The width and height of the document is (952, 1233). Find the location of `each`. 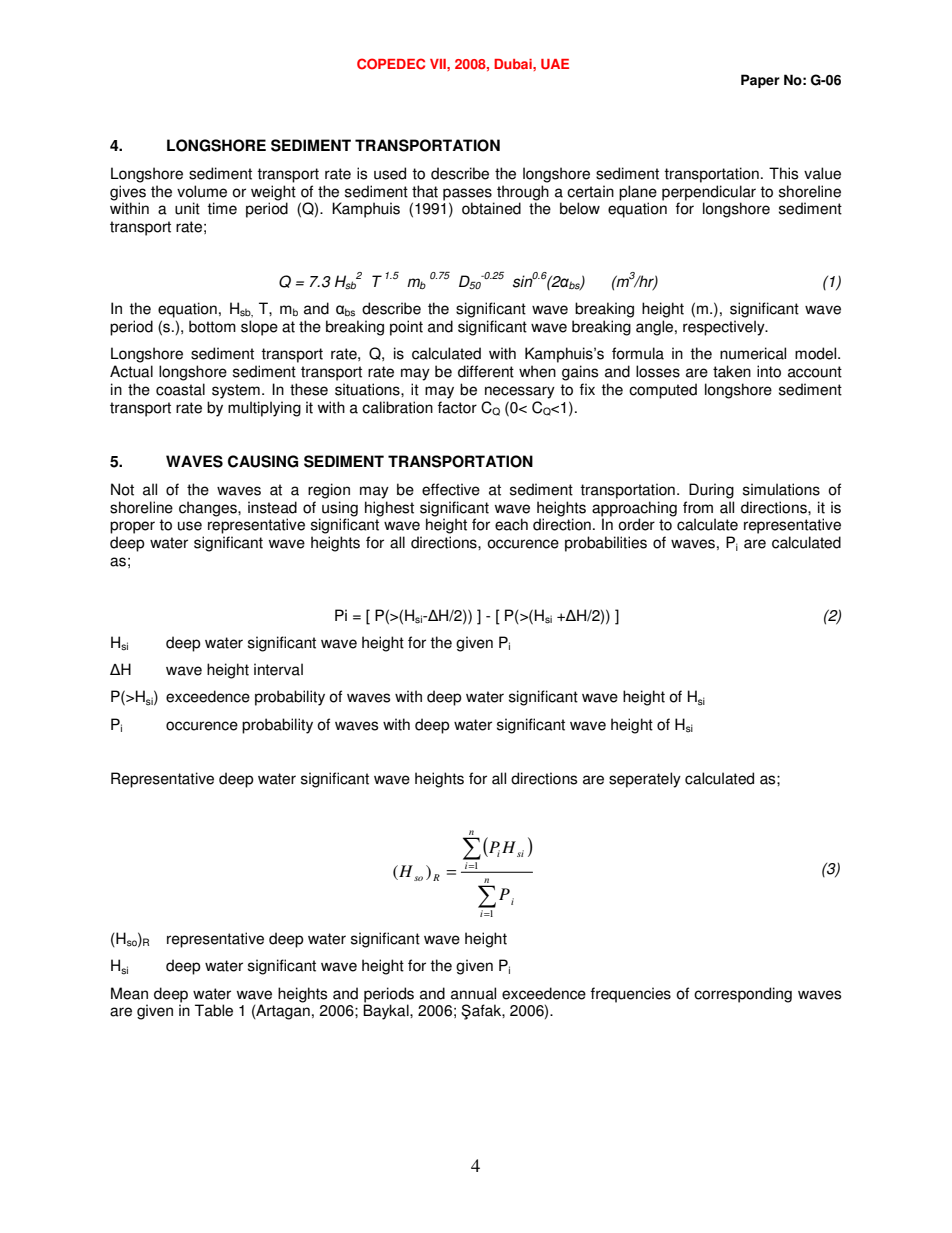

each is located at coordinates (511, 524).
